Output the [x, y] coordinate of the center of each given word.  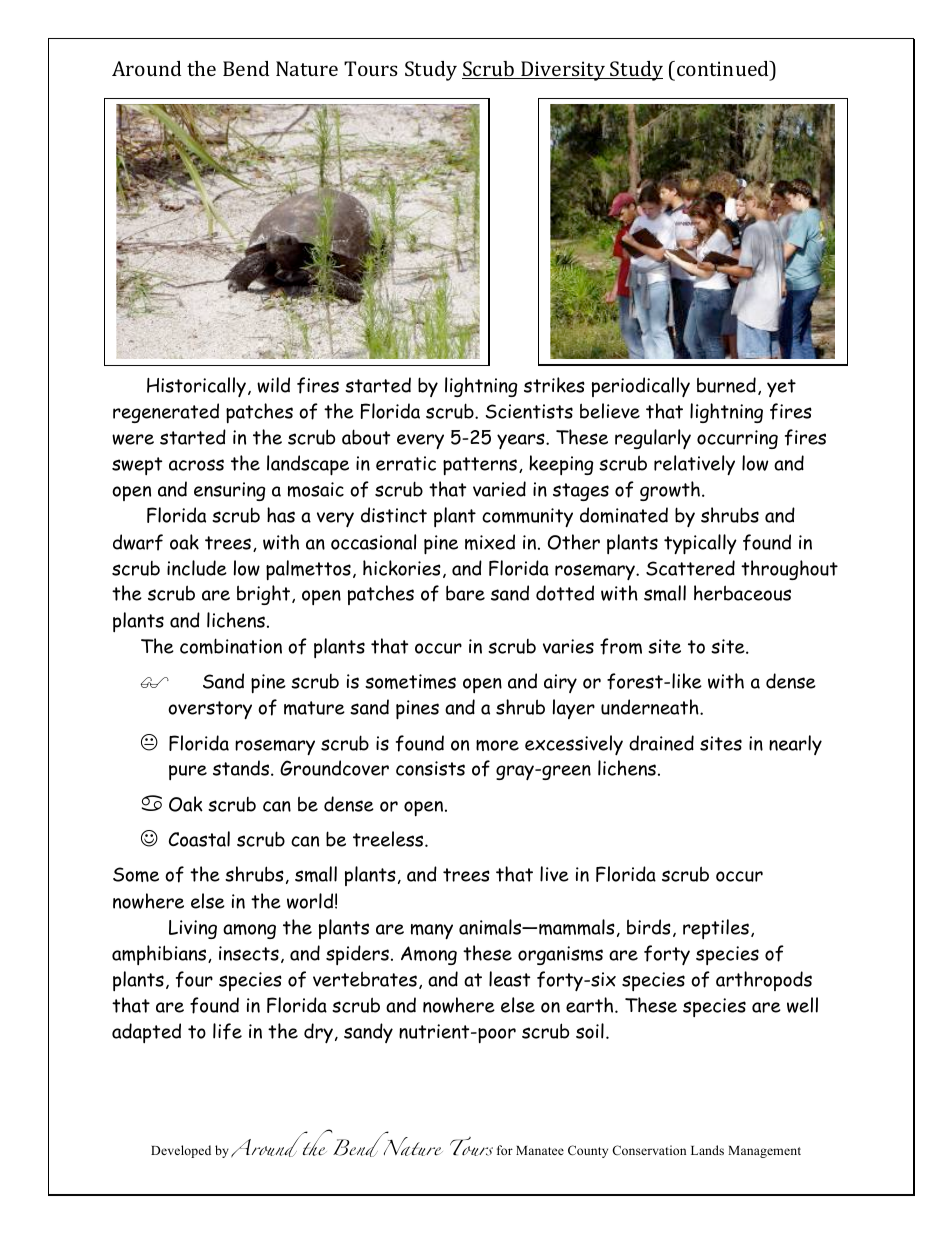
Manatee [540, 1150]
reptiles [716, 929]
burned [726, 385]
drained [661, 743]
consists [430, 768]
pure [188, 772]
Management [764, 1152]
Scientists [529, 411]
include [197, 568]
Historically [196, 387]
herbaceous [742, 593]
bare [465, 593]
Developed [181, 1151]
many [432, 931]
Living [193, 929]
